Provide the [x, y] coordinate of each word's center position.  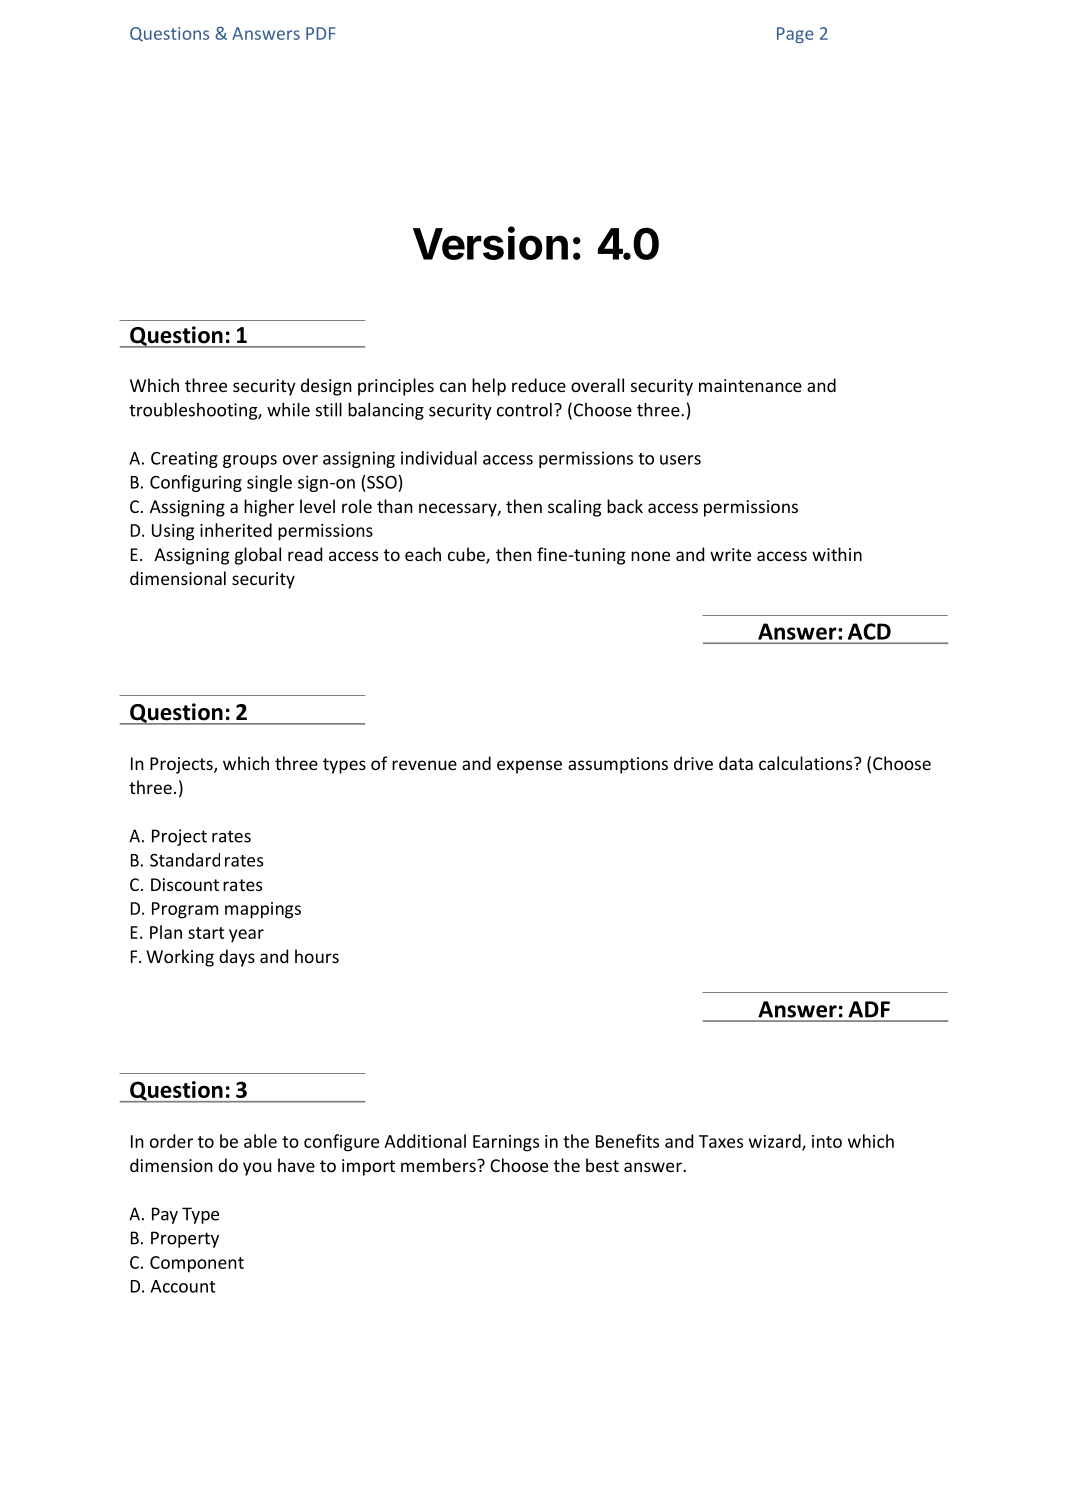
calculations [807, 763]
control [524, 410]
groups [250, 461]
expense [529, 767]
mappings [263, 910]
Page [795, 35]
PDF [321, 33]
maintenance [750, 385]
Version [490, 243]
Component [197, 1264]
